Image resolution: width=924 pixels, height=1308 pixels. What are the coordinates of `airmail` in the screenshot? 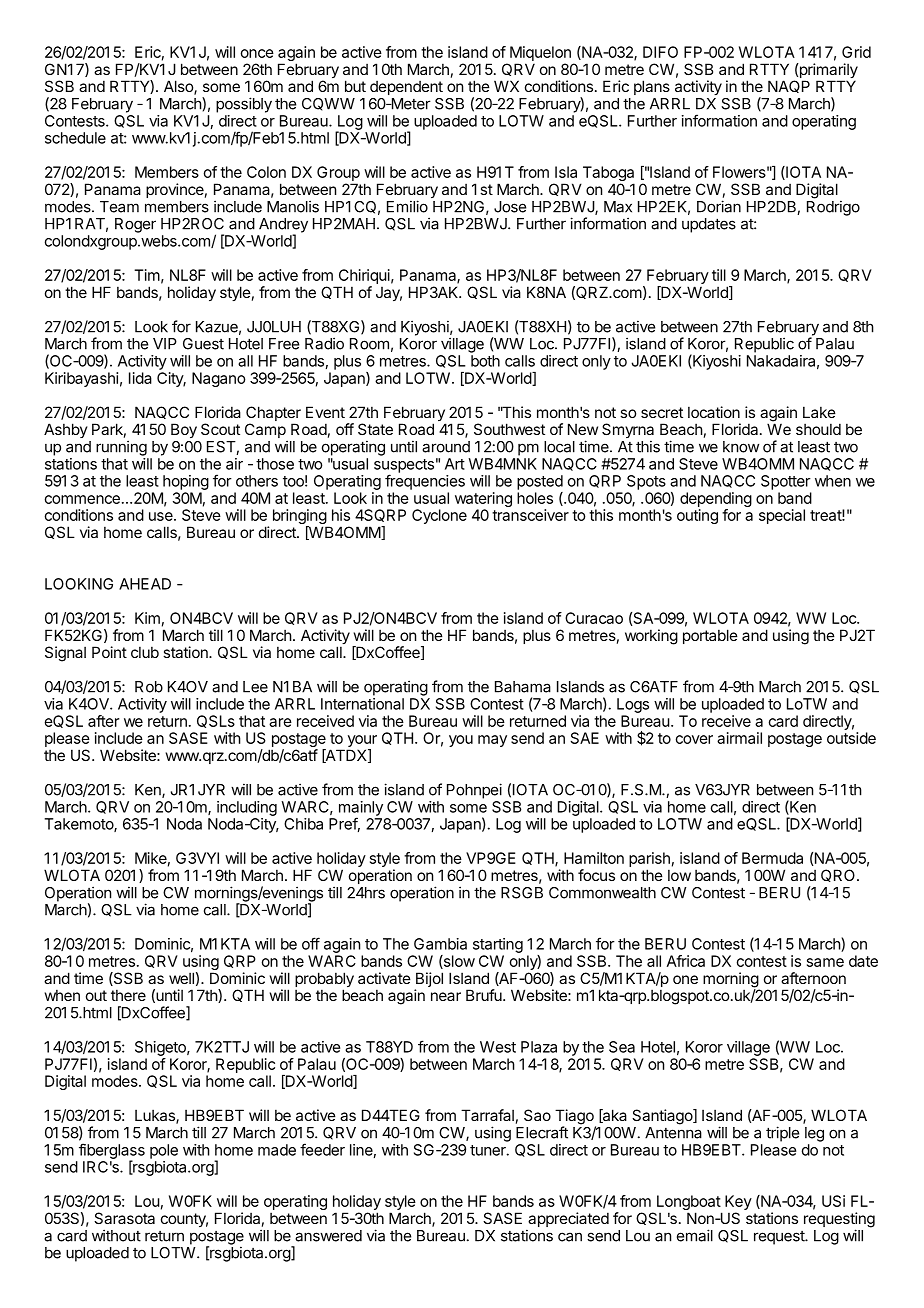 It's located at (739, 738).
